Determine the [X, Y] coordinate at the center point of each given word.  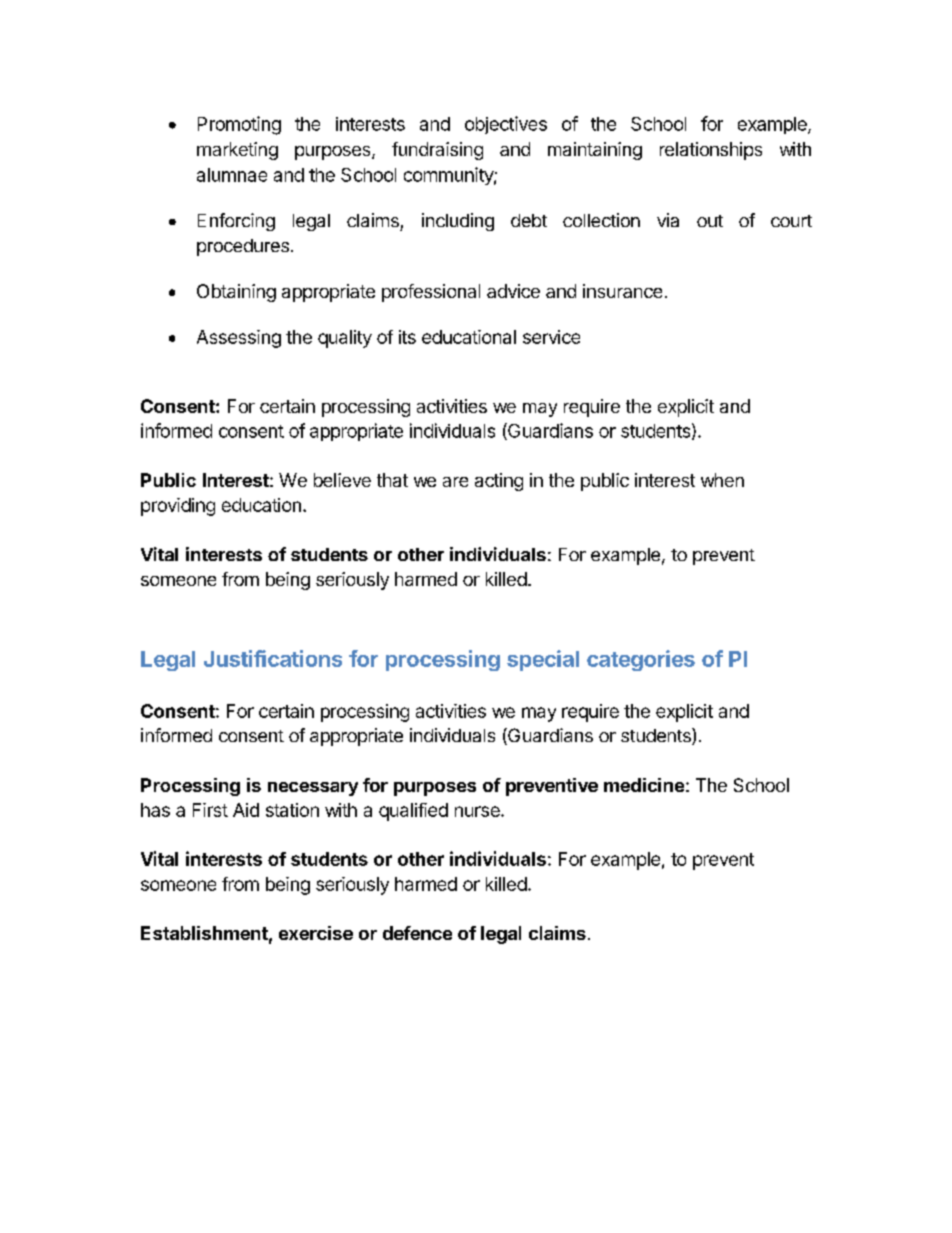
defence [417, 933]
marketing [237, 151]
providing [178, 507]
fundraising [437, 151]
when [722, 480]
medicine [644, 785]
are [455, 482]
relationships [711, 151]
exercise [316, 933]
